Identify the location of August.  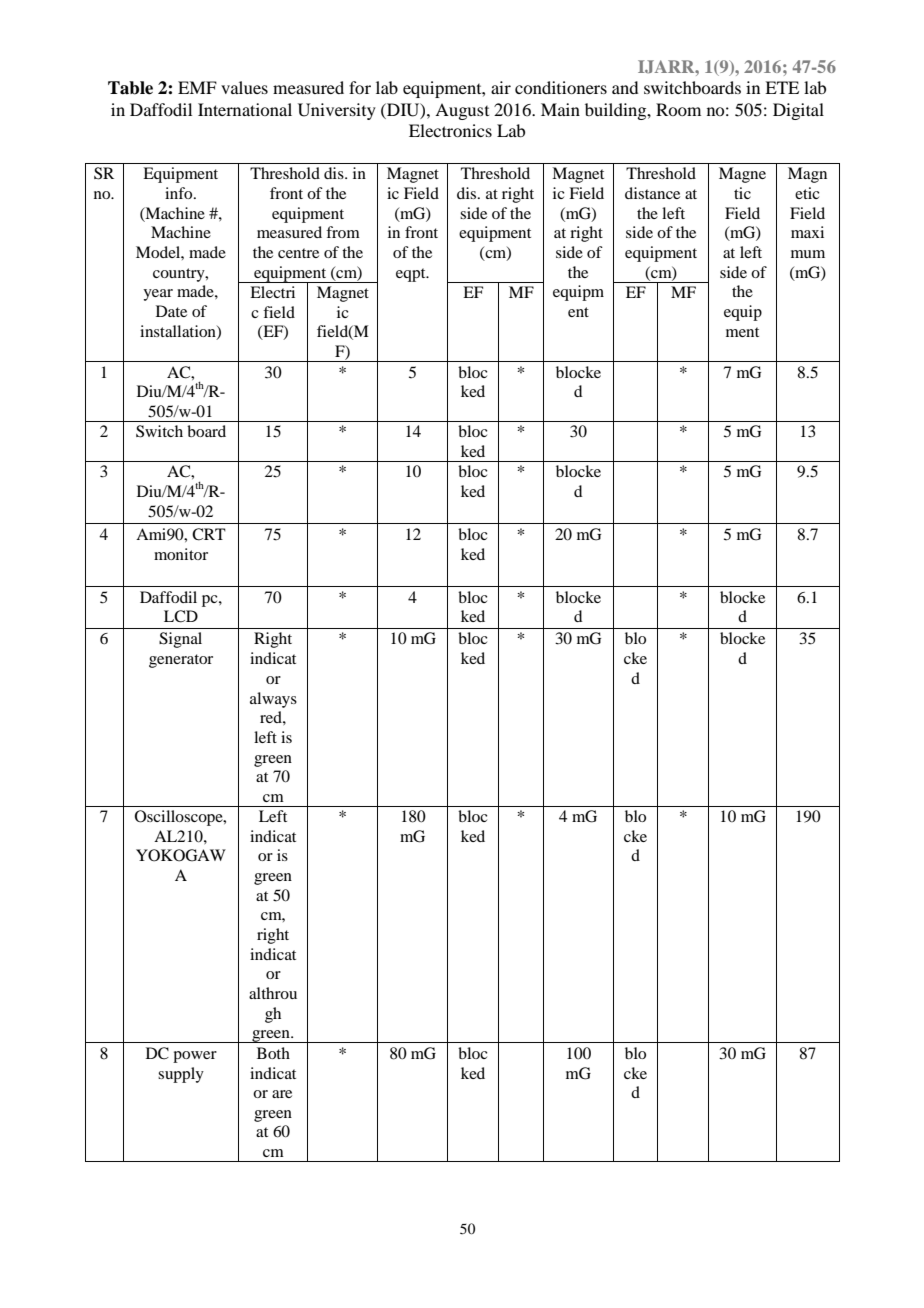
(462, 111).
